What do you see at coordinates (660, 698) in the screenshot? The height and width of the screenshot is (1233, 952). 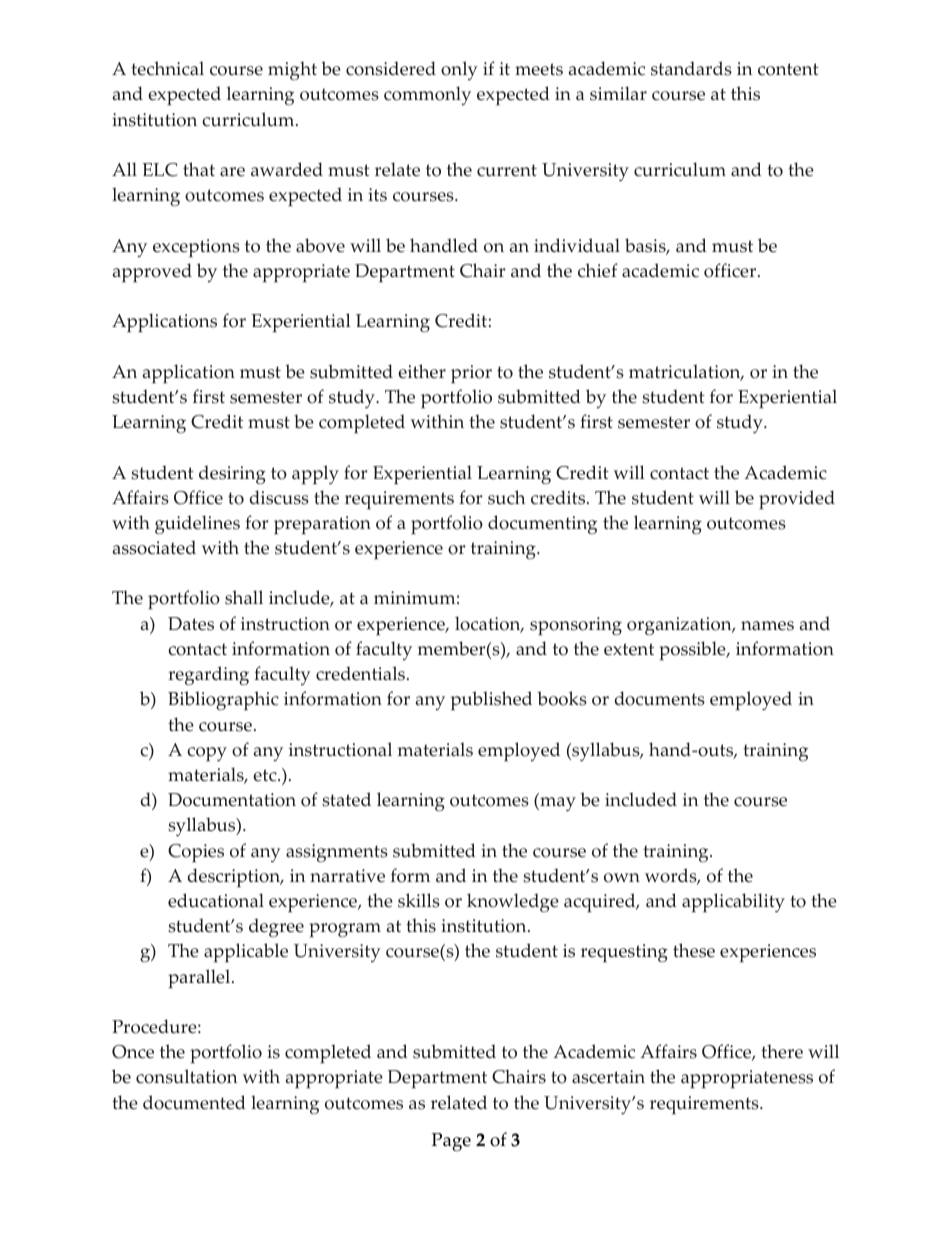 I see `documents` at bounding box center [660, 698].
